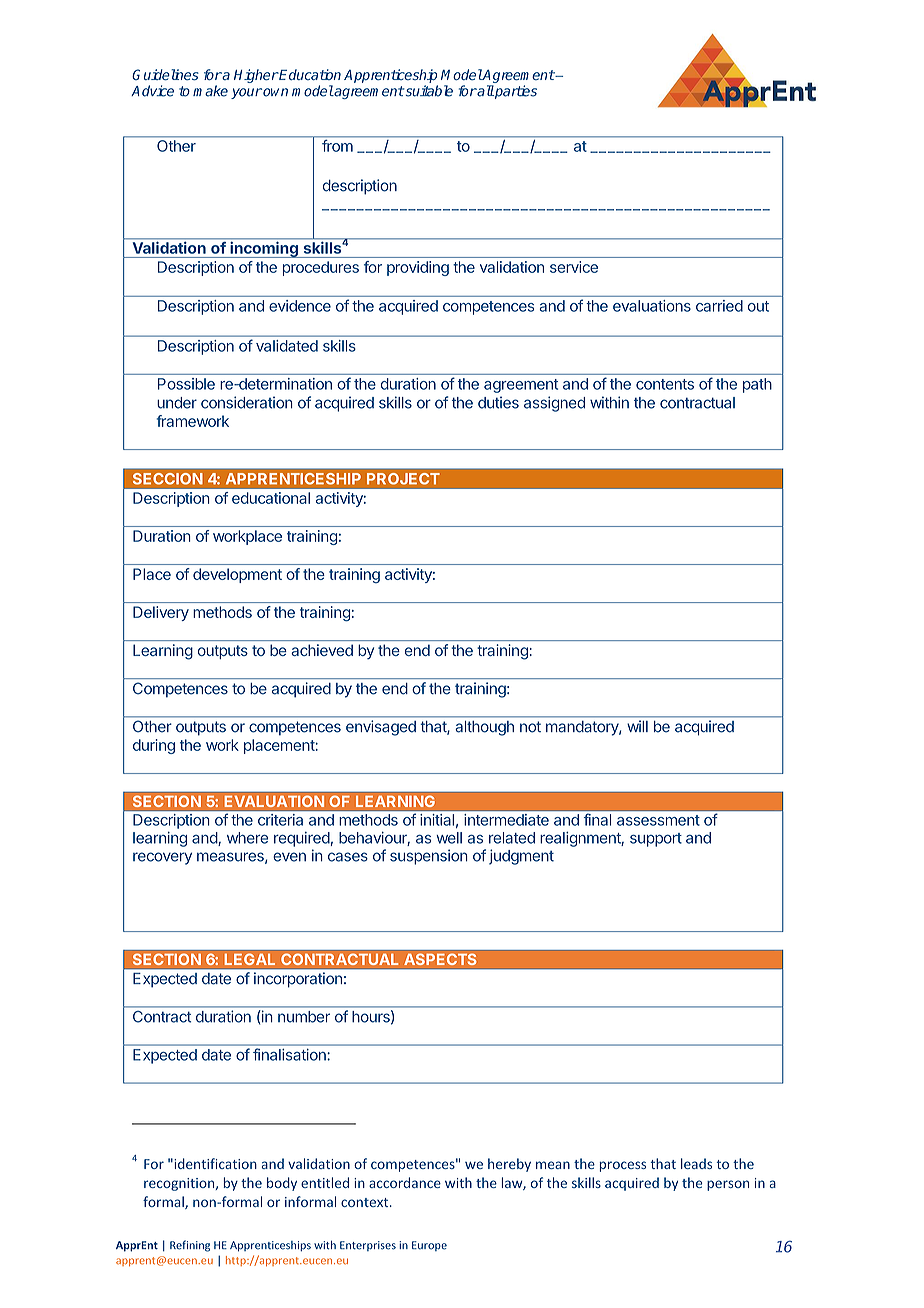 This screenshot has width=924, height=1308. Describe the element at coordinates (190, 1246) in the screenshot. I see `Refining` at that location.
